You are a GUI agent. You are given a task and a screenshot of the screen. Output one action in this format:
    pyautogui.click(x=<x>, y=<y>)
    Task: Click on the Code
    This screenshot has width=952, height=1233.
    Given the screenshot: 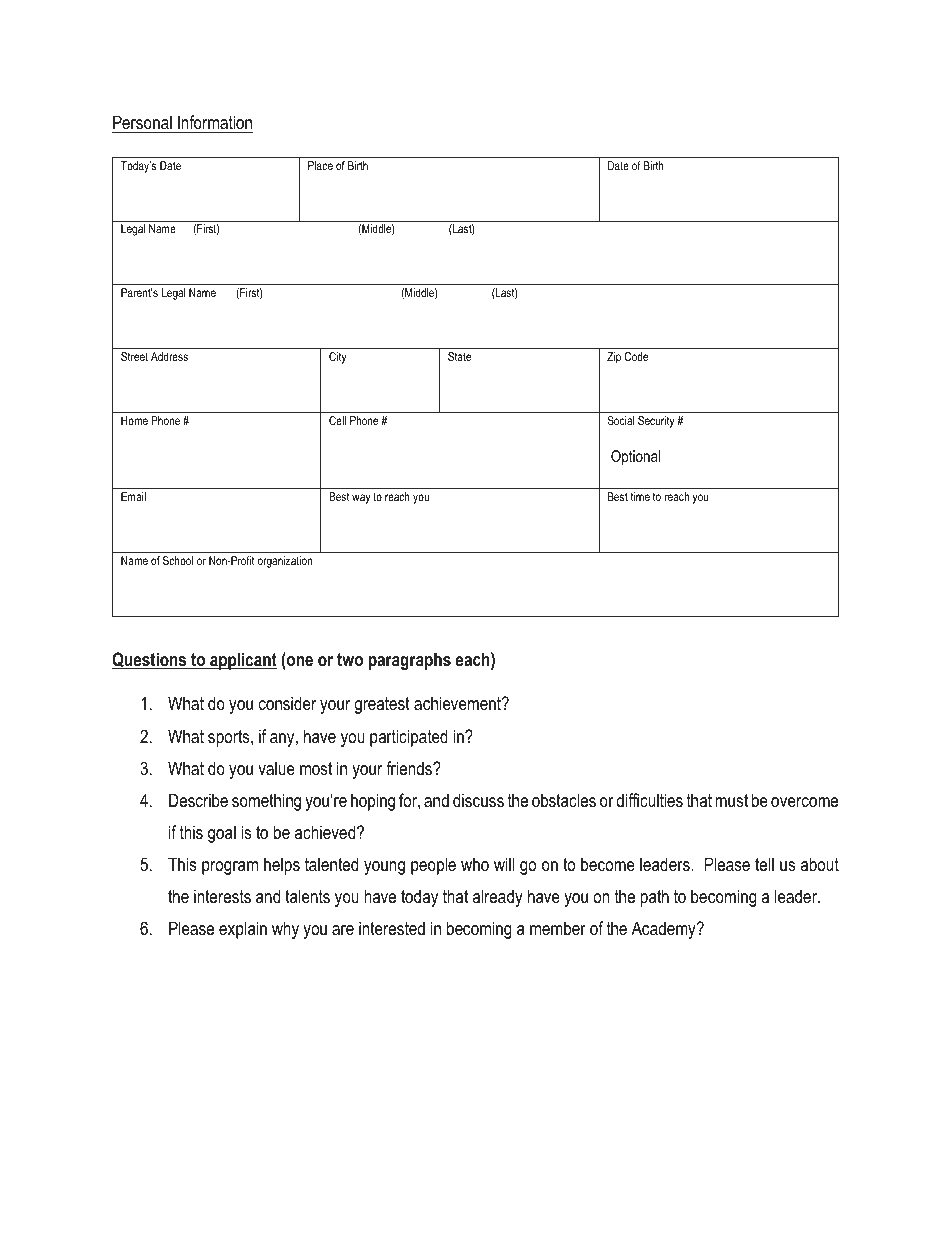 What is the action you would take?
    pyautogui.click(x=636, y=356)
